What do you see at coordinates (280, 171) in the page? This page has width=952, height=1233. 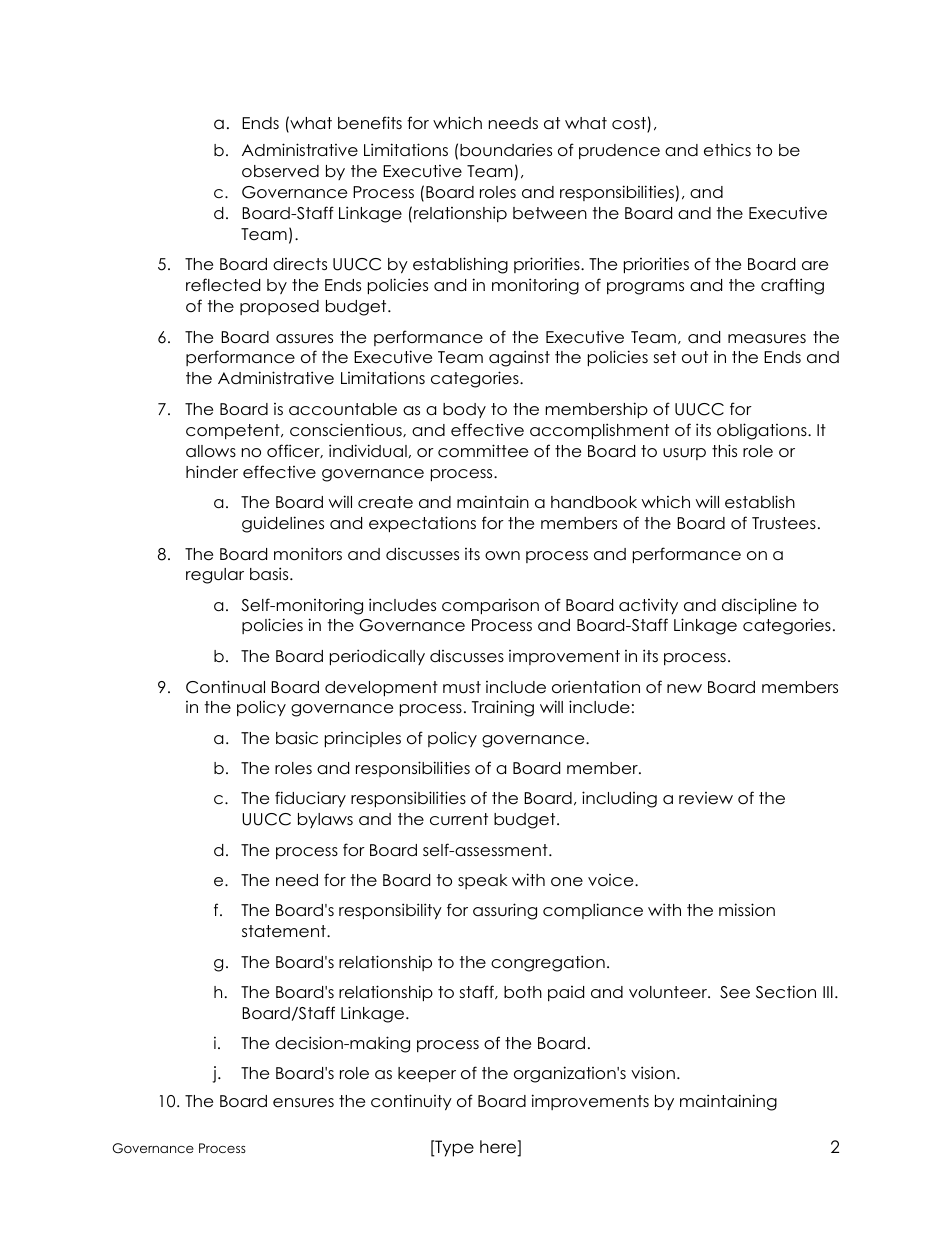 I see `observed` at bounding box center [280, 171].
